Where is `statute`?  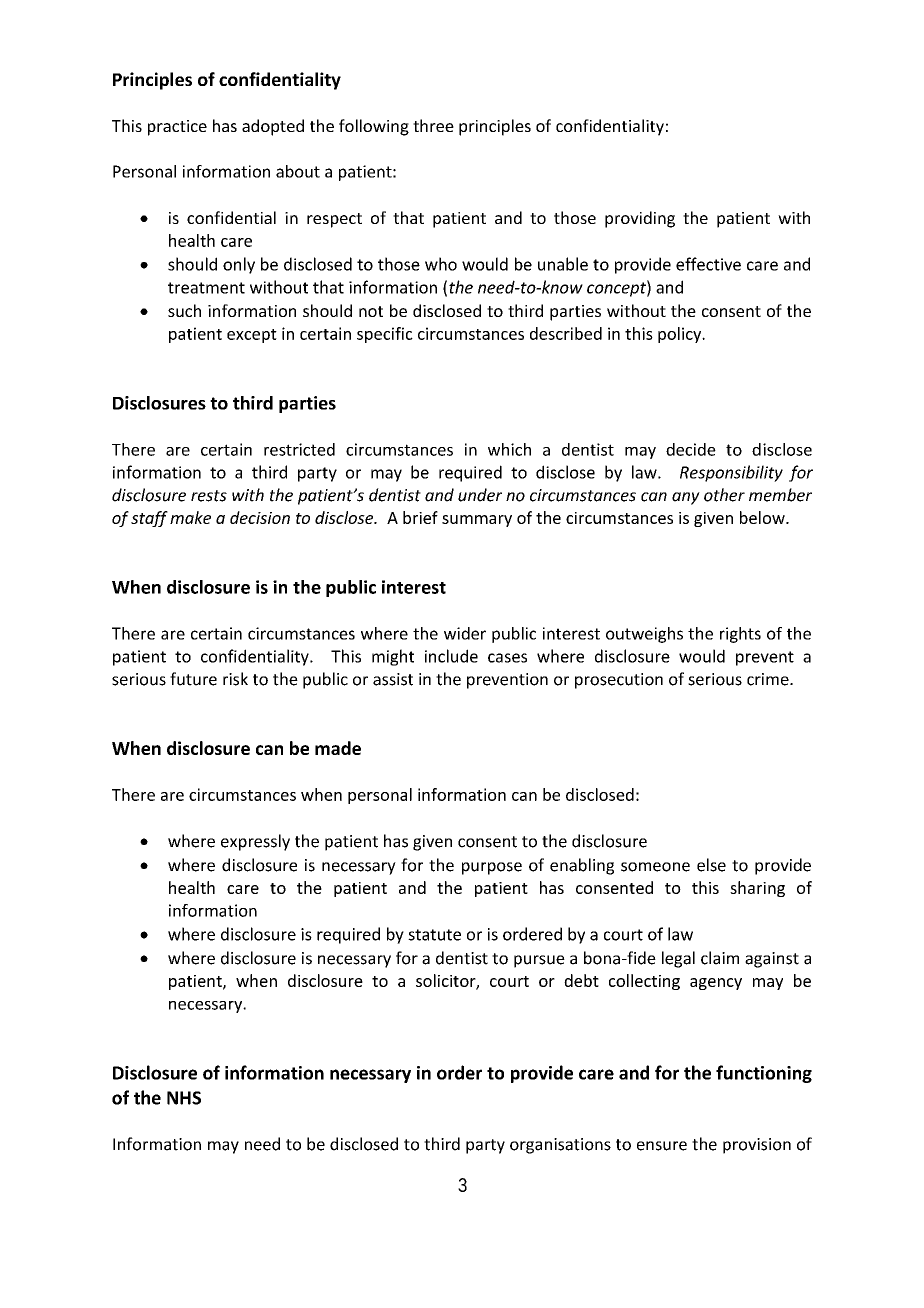
statute is located at coordinates (434, 935).
